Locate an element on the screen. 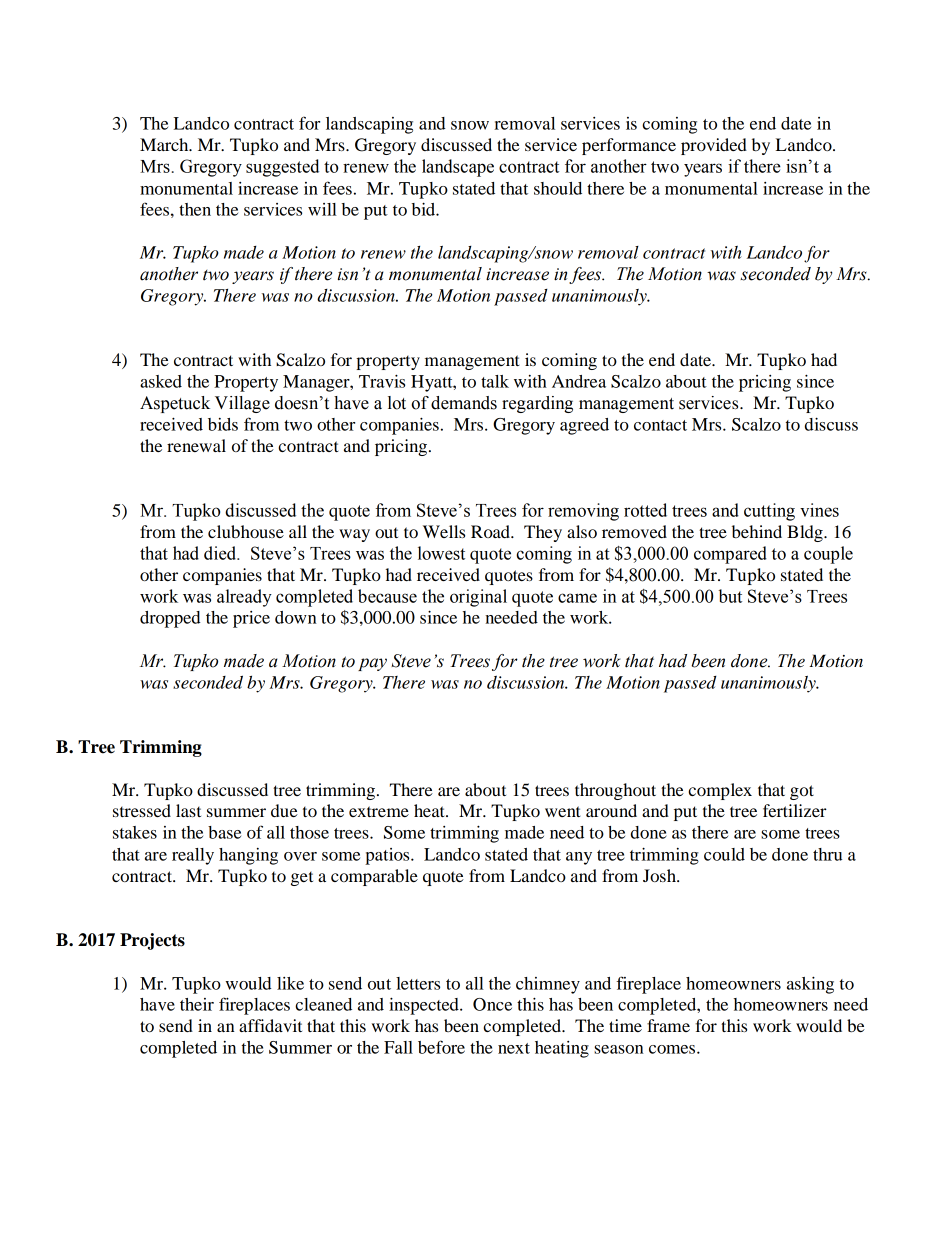 This screenshot has width=952, height=1233. landscape is located at coordinates (458, 168).
